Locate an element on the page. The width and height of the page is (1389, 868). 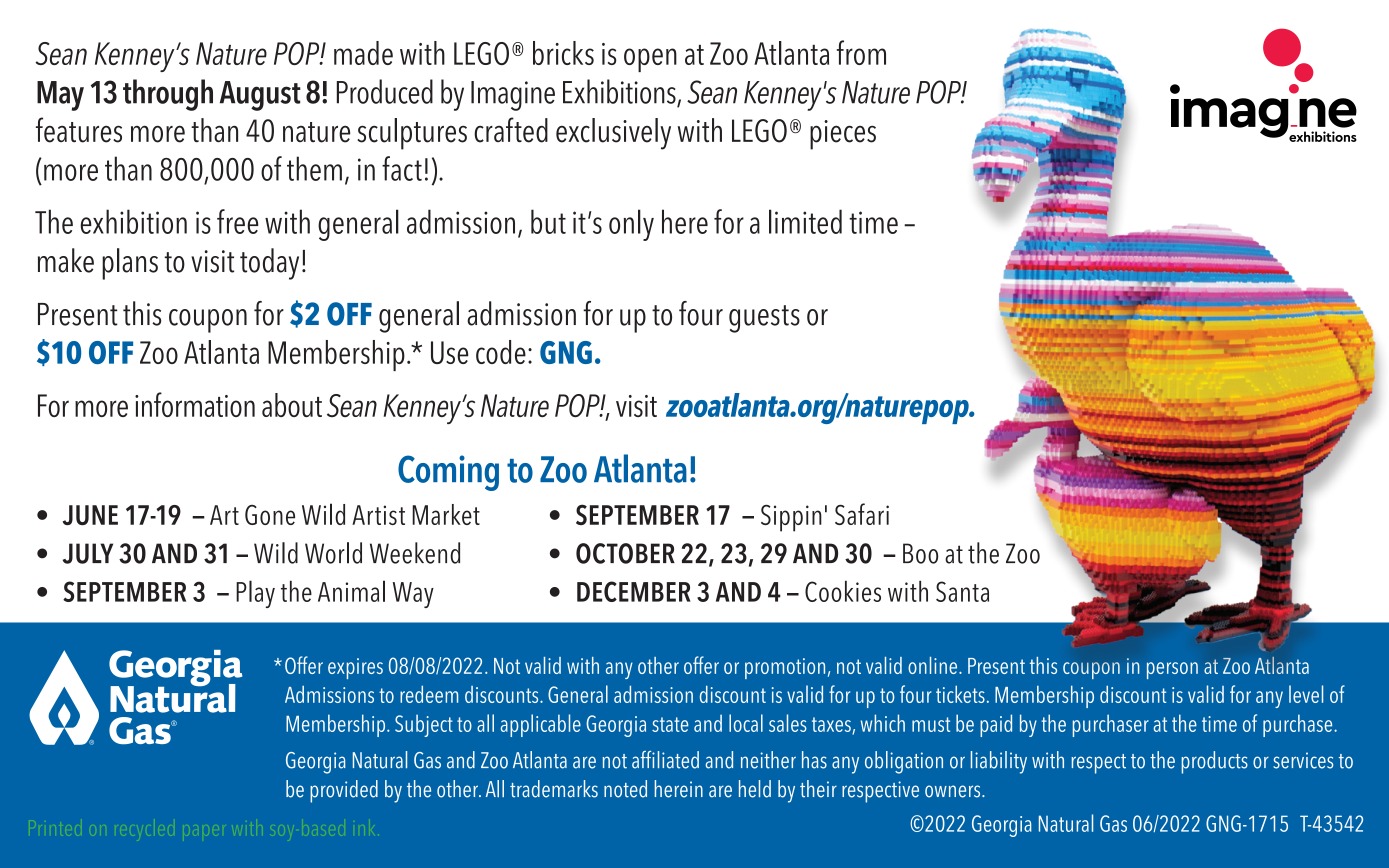
through is located at coordinates (168, 95).
